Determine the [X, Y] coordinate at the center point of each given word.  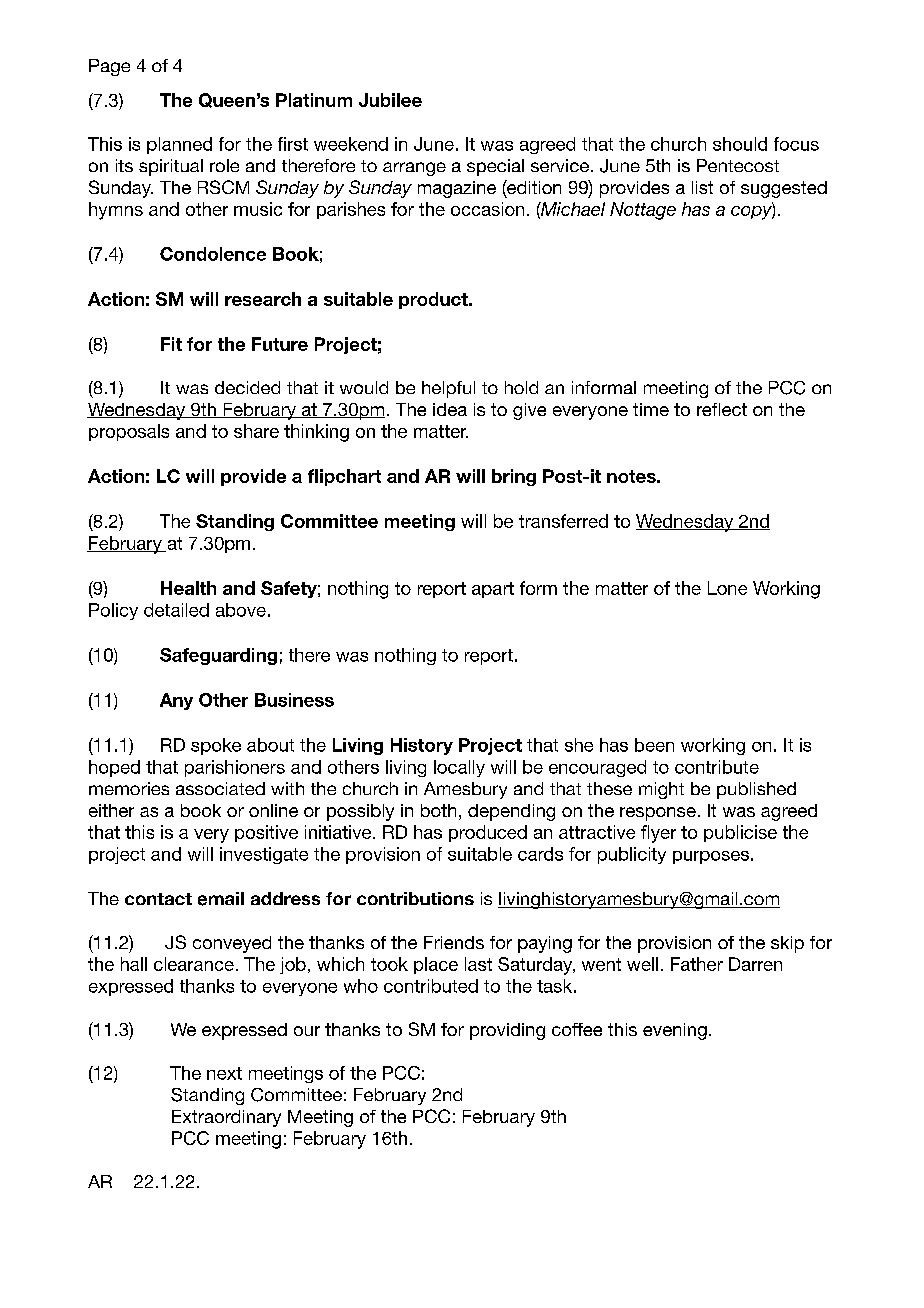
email [221, 899]
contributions [415, 898]
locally [459, 768]
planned [179, 145]
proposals [129, 432]
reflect [722, 409]
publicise [740, 833]
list [702, 187]
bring [514, 477]
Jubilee [390, 100]
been [654, 745]
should [740, 144]
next [224, 1073]
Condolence [213, 254]
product [434, 300]
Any [176, 701]
